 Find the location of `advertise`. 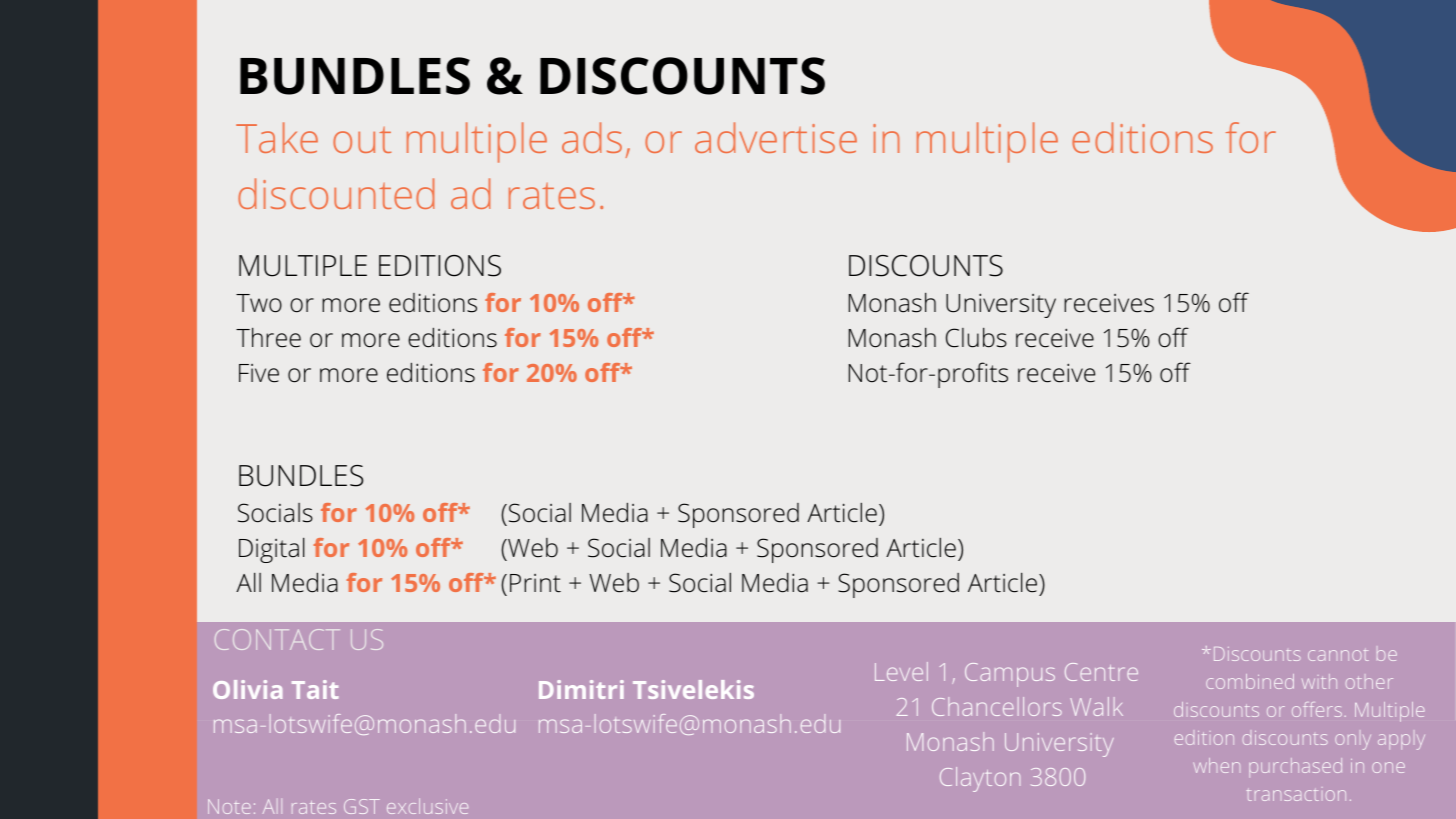

advertise is located at coordinates (776, 137).
